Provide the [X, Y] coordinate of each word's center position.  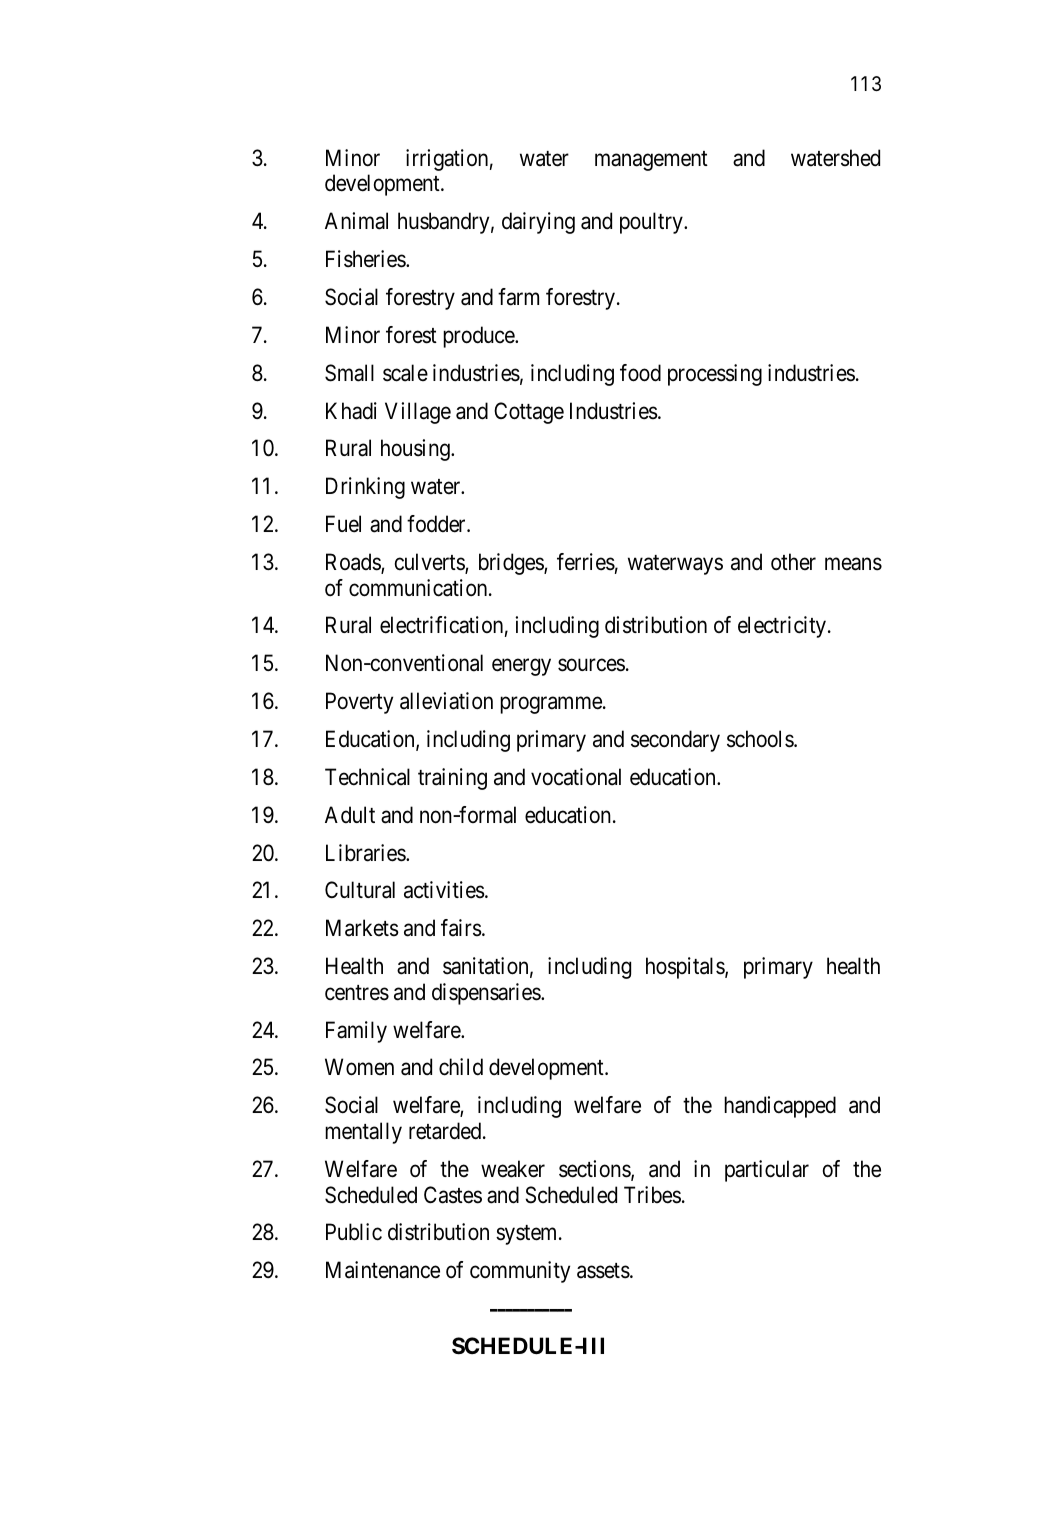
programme [552, 705]
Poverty [359, 703]
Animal [356, 221]
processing [715, 375]
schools [761, 739]
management [651, 161]
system [528, 1235]
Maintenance [383, 1270]
